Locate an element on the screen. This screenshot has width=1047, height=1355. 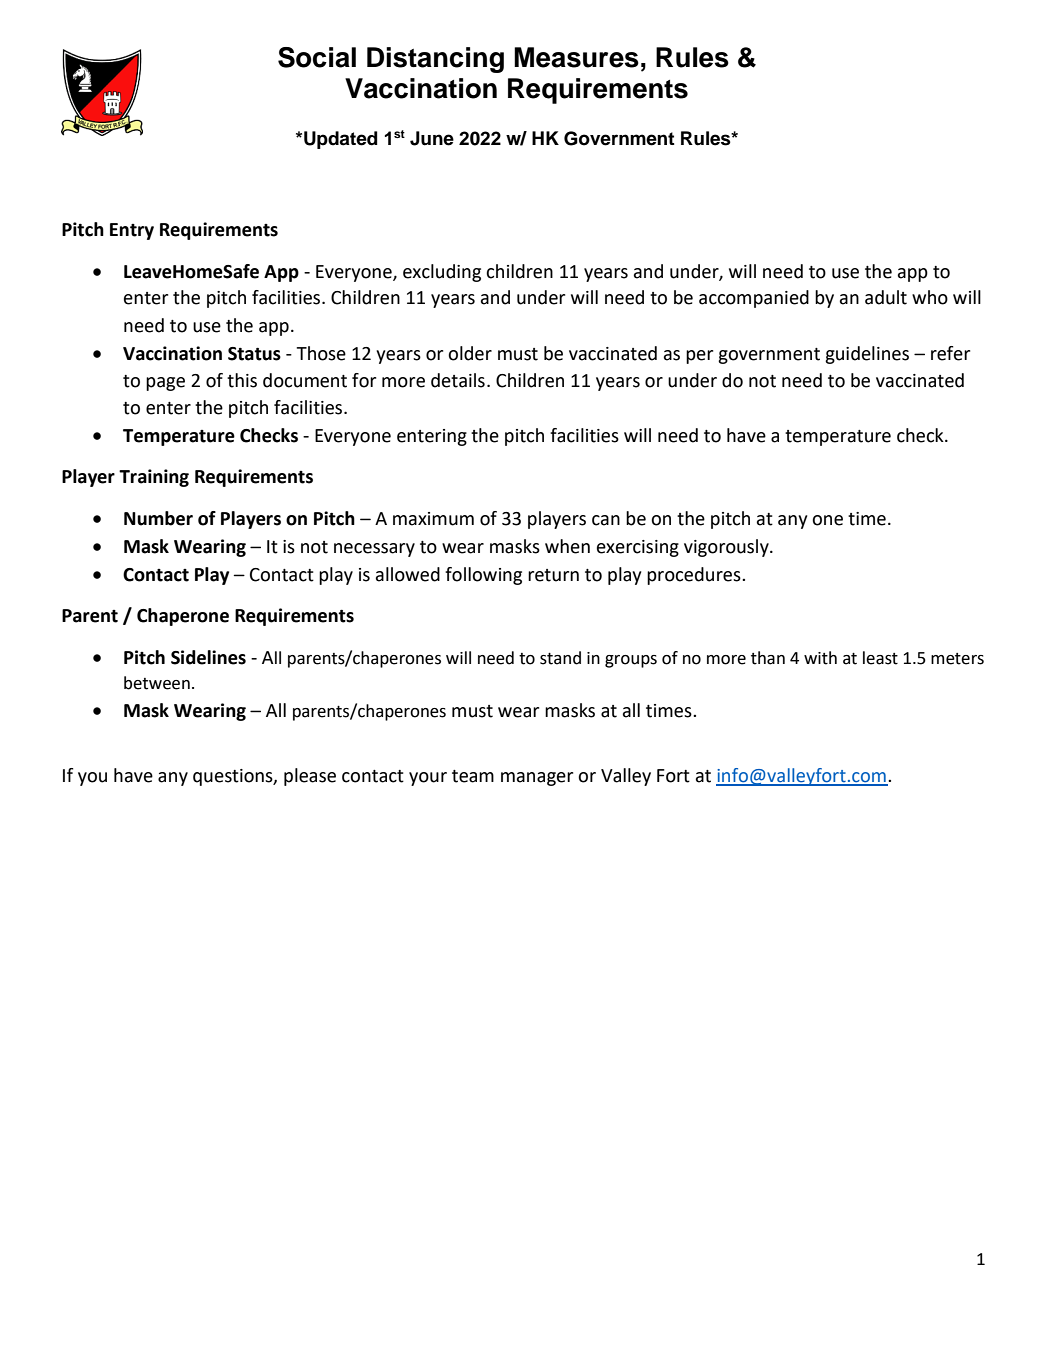
excluding is located at coordinates (442, 273).
